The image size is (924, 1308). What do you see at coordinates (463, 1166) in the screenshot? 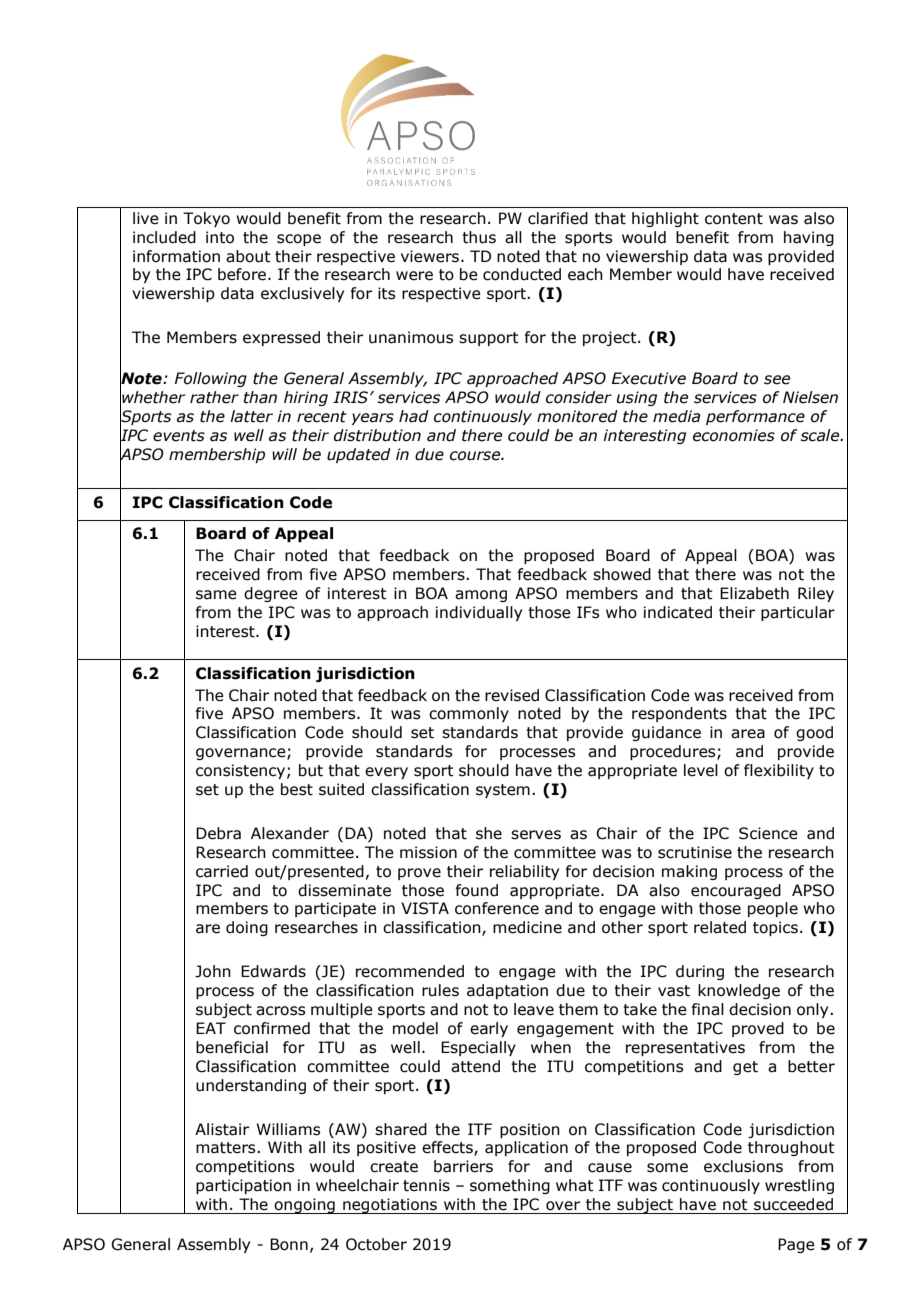
I see `barriers` at bounding box center [463, 1166].
